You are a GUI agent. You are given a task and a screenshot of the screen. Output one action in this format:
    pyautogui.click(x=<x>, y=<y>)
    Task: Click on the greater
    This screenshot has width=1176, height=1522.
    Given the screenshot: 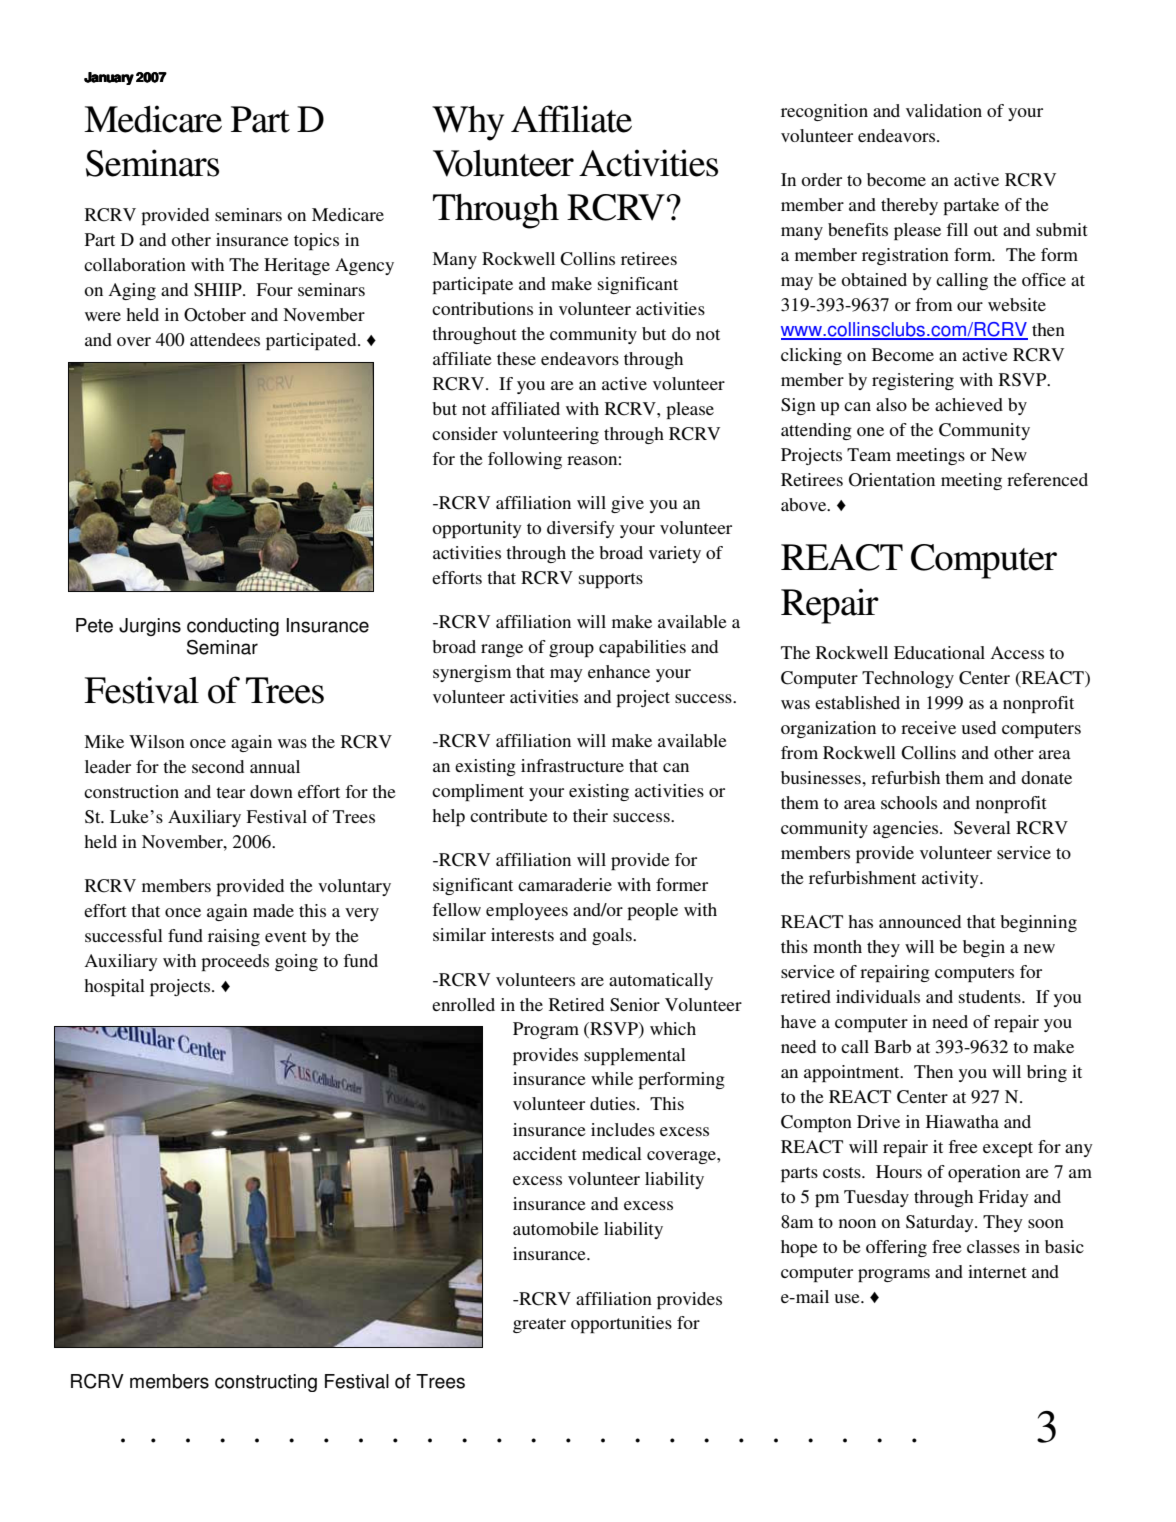 What is the action you would take?
    pyautogui.click(x=539, y=1325)
